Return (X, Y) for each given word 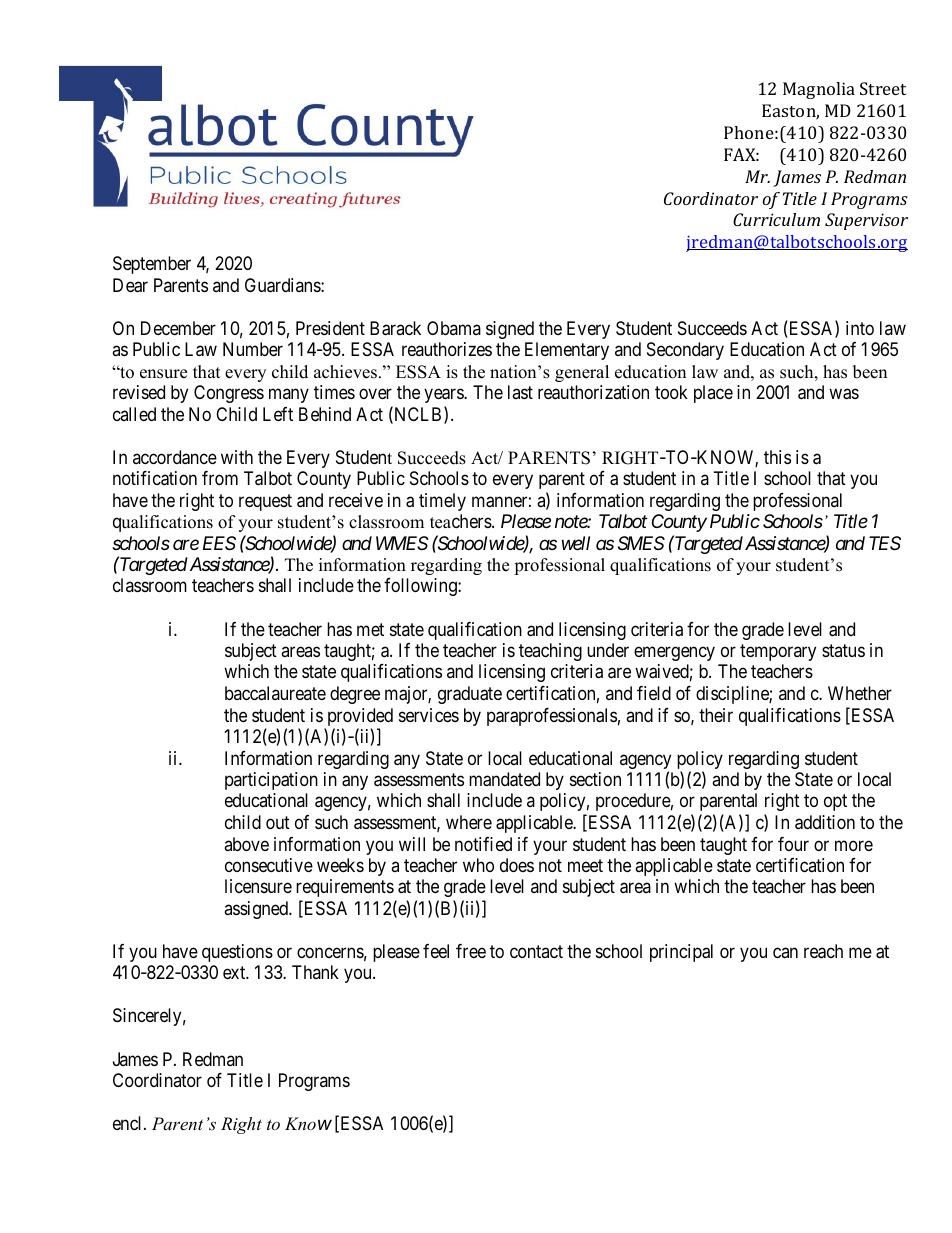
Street (883, 88)
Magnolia (819, 90)
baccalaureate (275, 693)
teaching (550, 652)
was (844, 394)
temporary (778, 652)
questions (237, 953)
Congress (229, 394)
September (152, 265)
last (520, 392)
